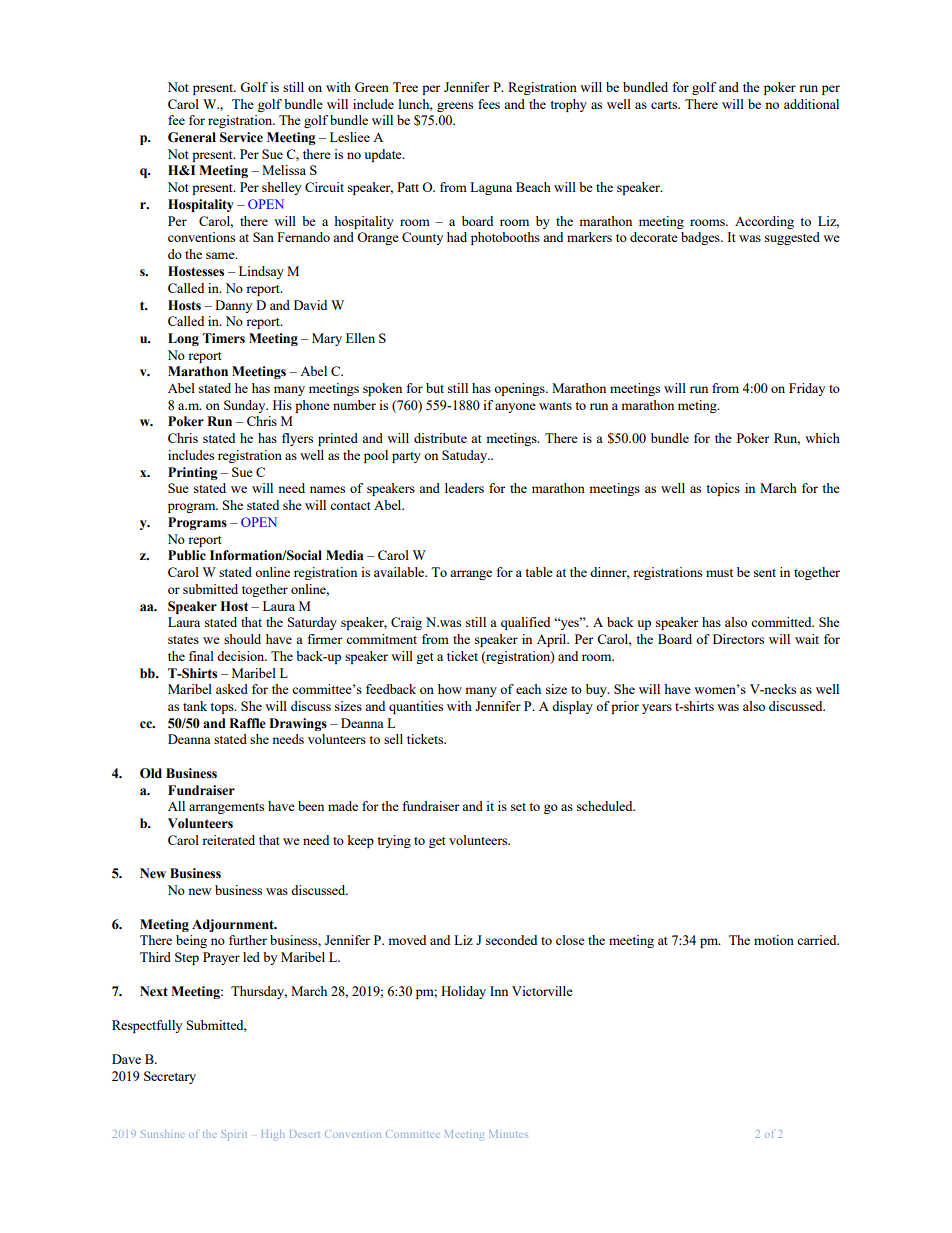 This document has height=1233, width=952. Describe the element at coordinates (192, 137) in the document. I see `General` at that location.
